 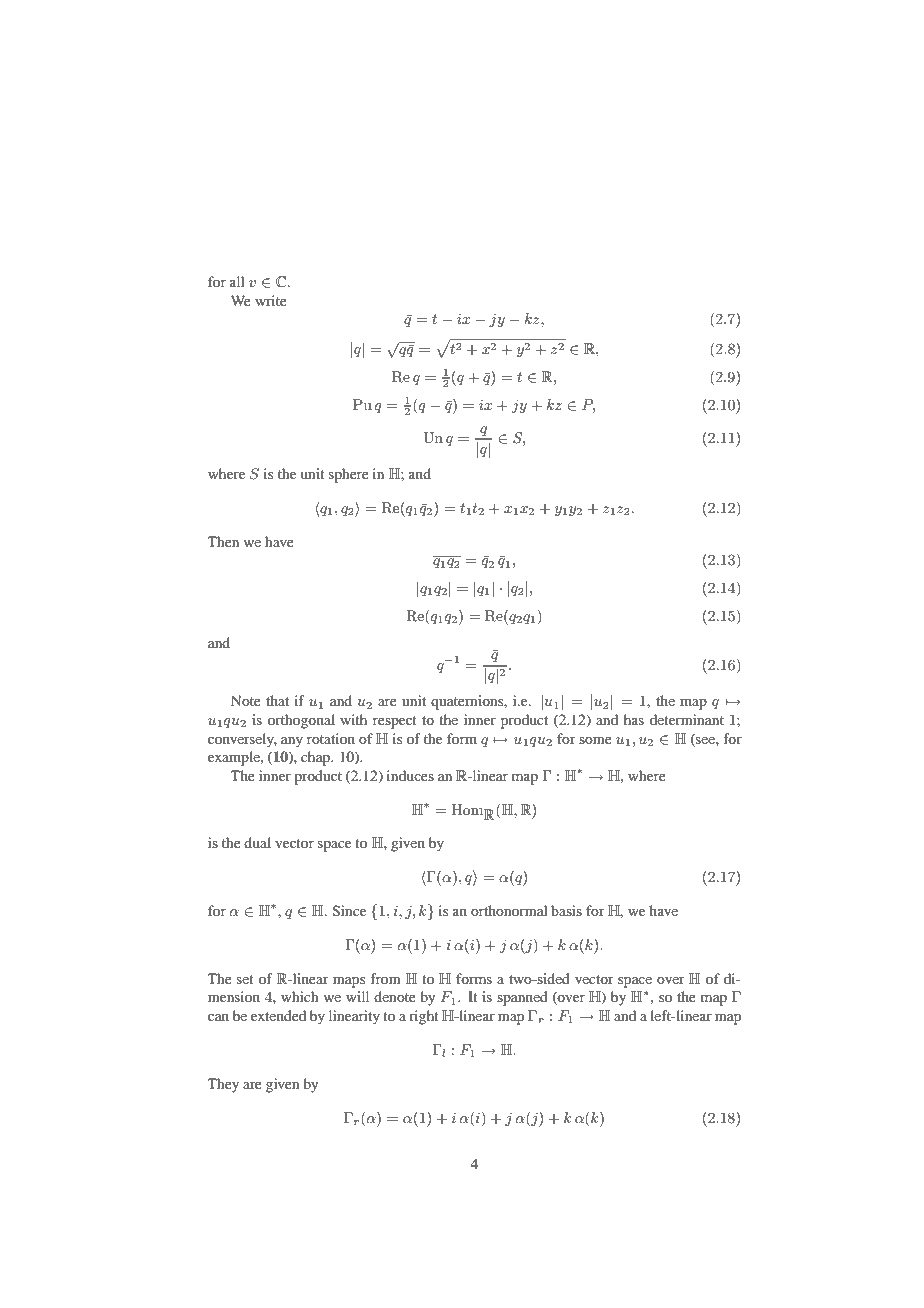 I want to click on sphere, so click(x=349, y=475).
